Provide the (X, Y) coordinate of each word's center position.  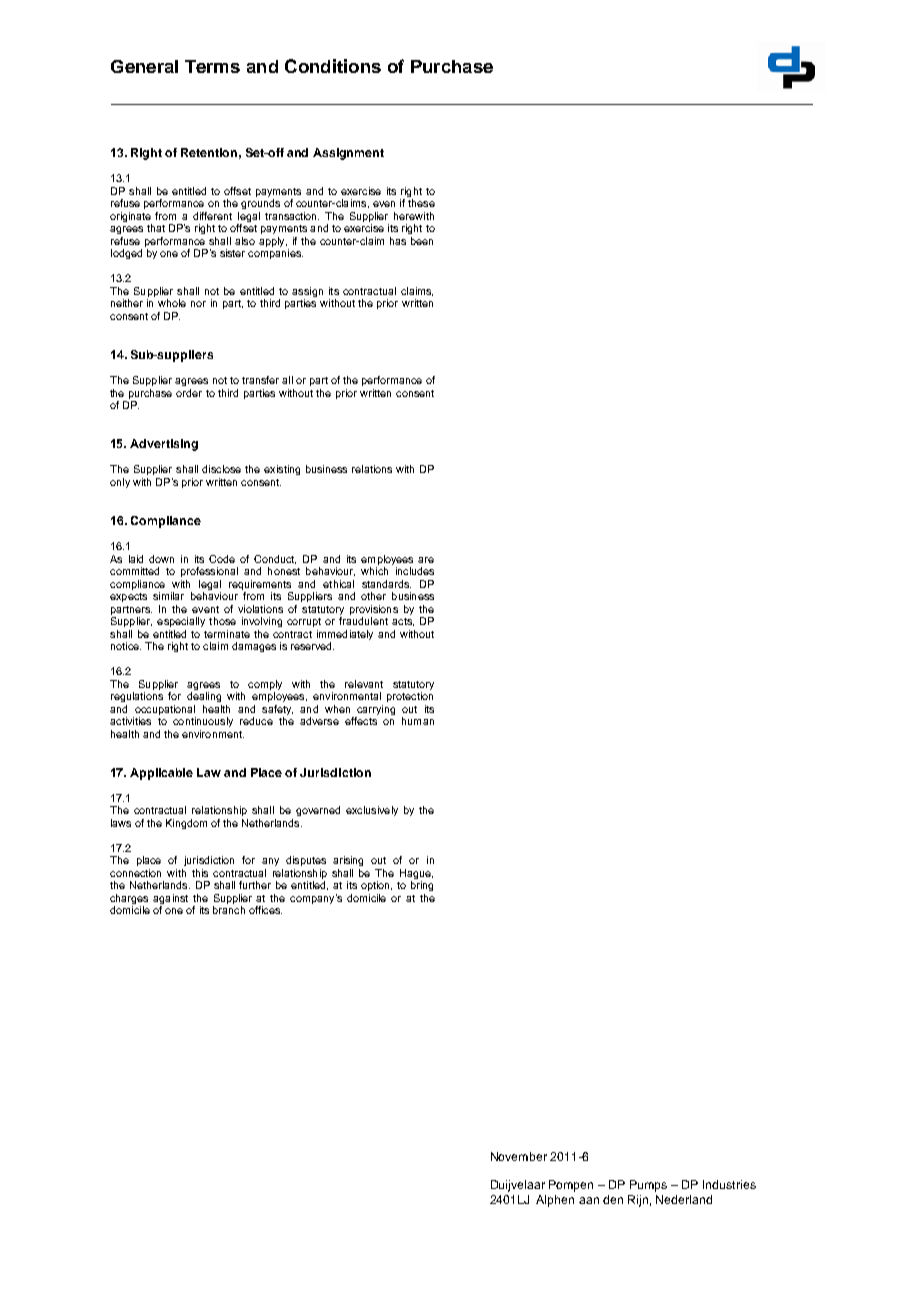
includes (415, 571)
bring (422, 886)
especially (181, 622)
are (426, 560)
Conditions (333, 66)
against (170, 900)
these (421, 203)
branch (229, 910)
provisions (374, 610)
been (422, 241)
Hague (416, 875)
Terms (212, 66)
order (189, 393)
